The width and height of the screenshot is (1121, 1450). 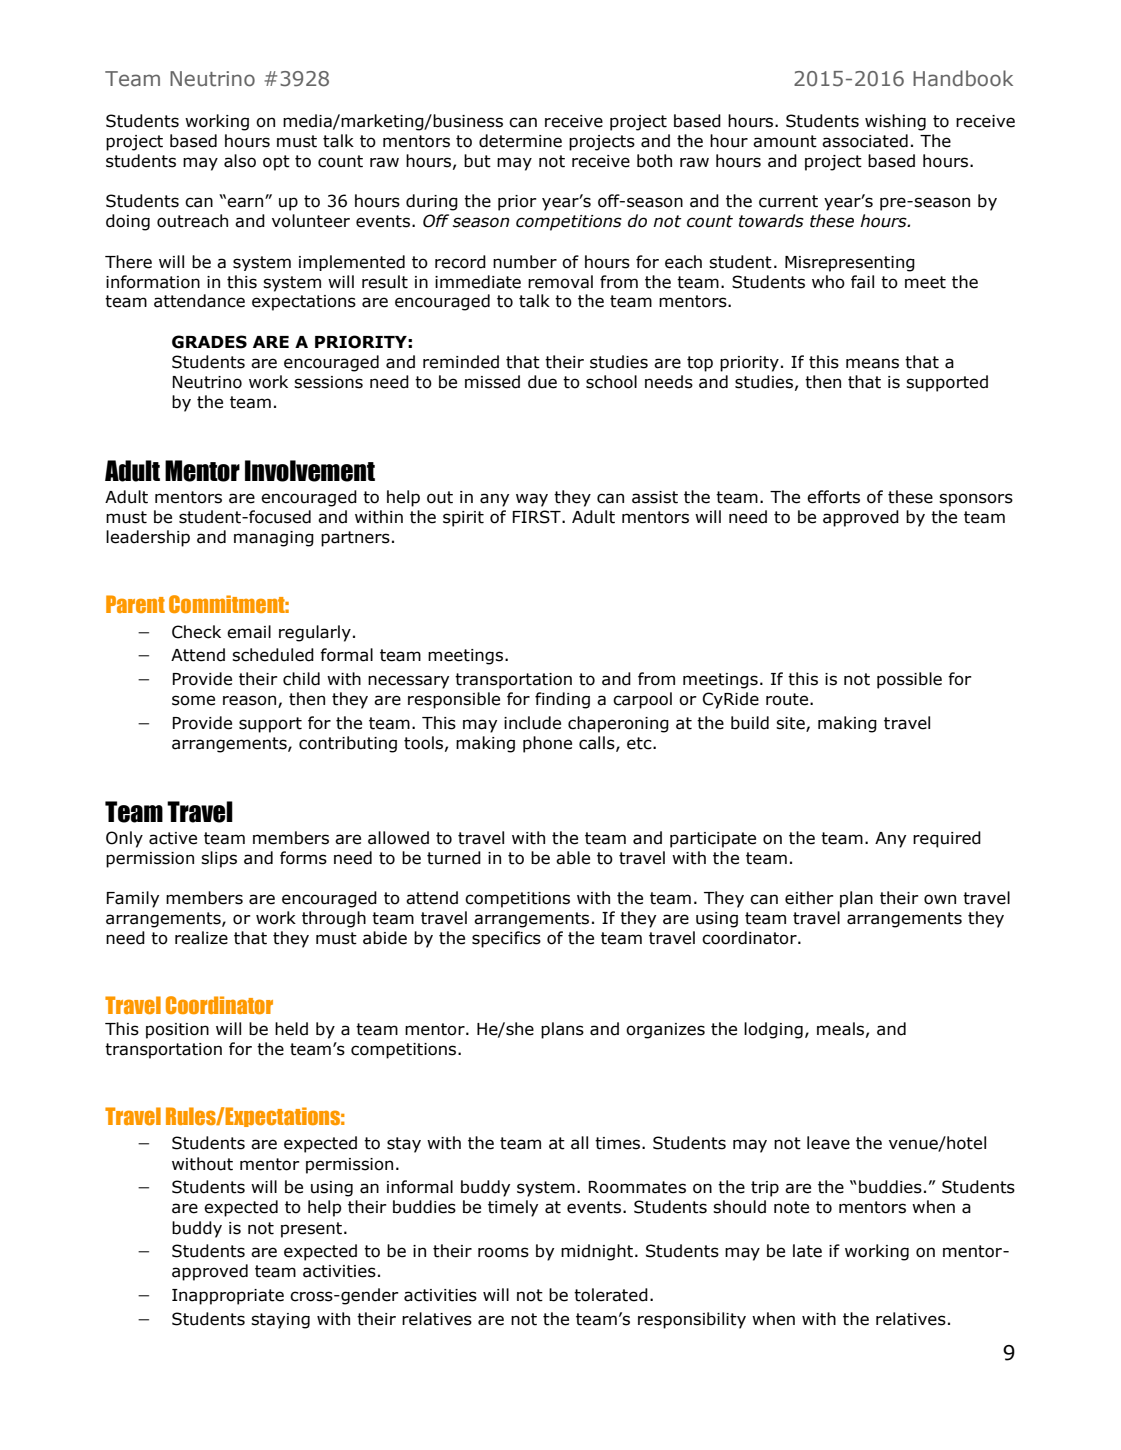 What do you see at coordinates (532, 500) in the screenshot?
I see `way` at bounding box center [532, 500].
